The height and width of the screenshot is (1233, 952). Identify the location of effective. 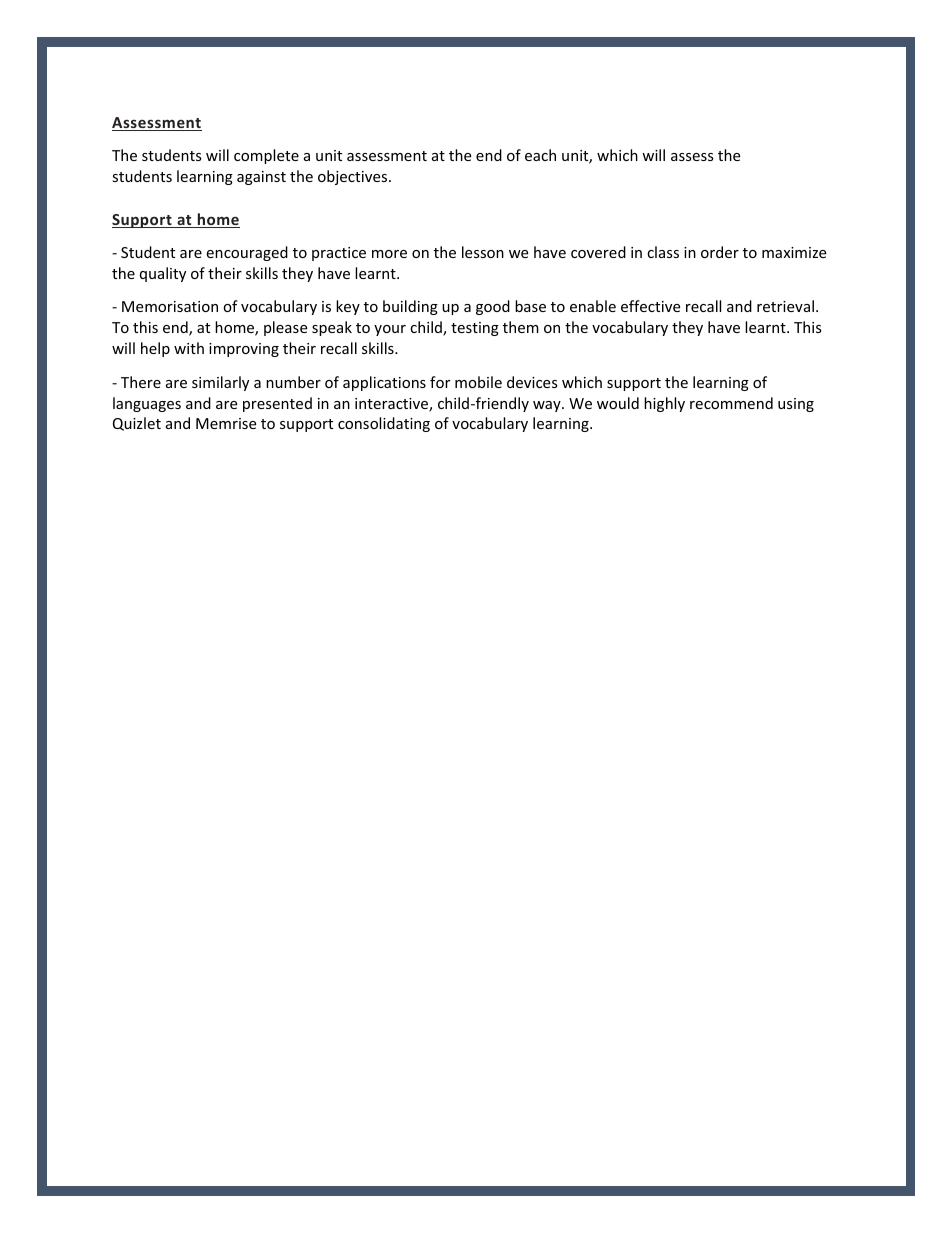
(650, 306).
